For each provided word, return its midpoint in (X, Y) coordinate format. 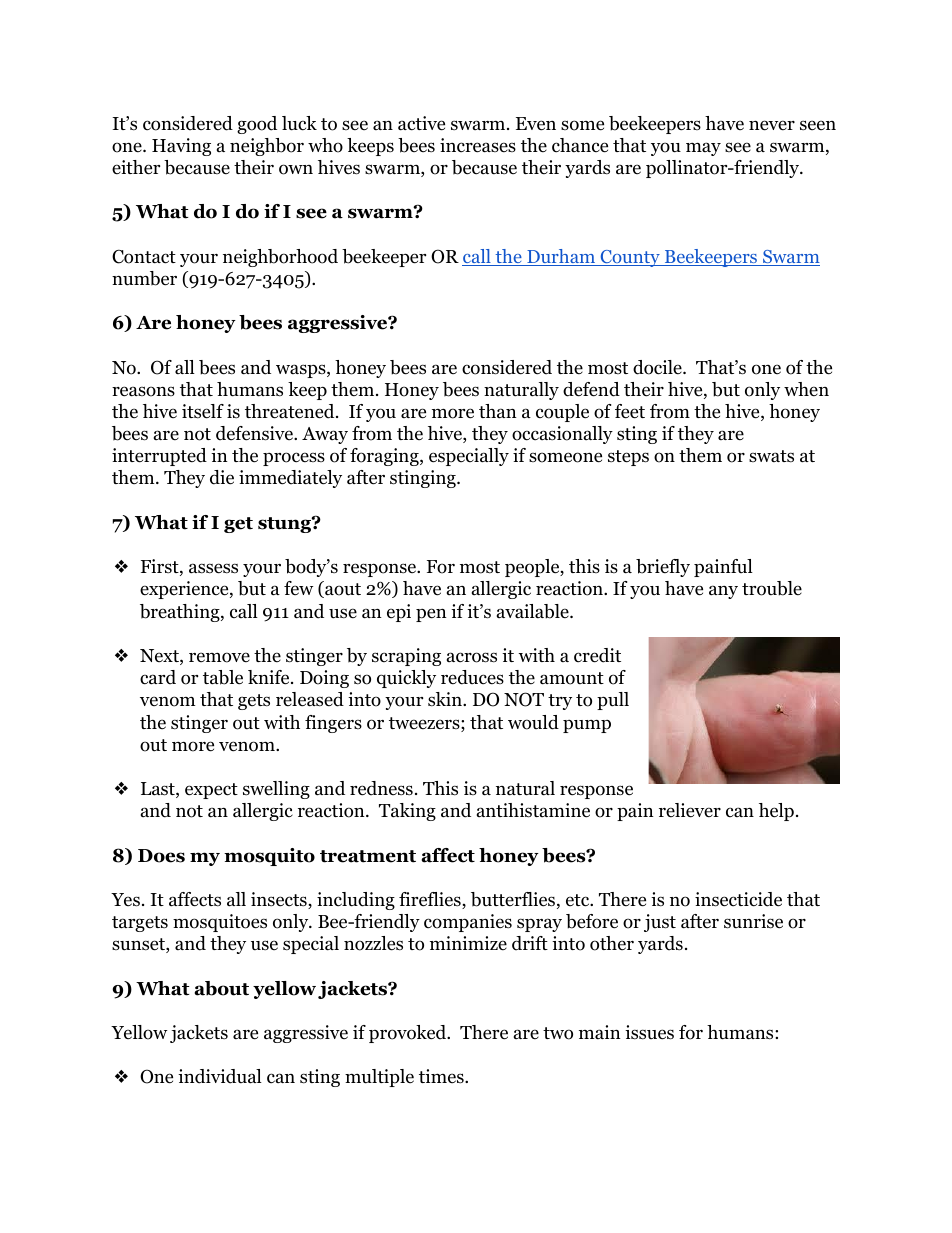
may (703, 149)
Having (181, 147)
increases (478, 145)
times (442, 1076)
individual (220, 1076)
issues (649, 1032)
